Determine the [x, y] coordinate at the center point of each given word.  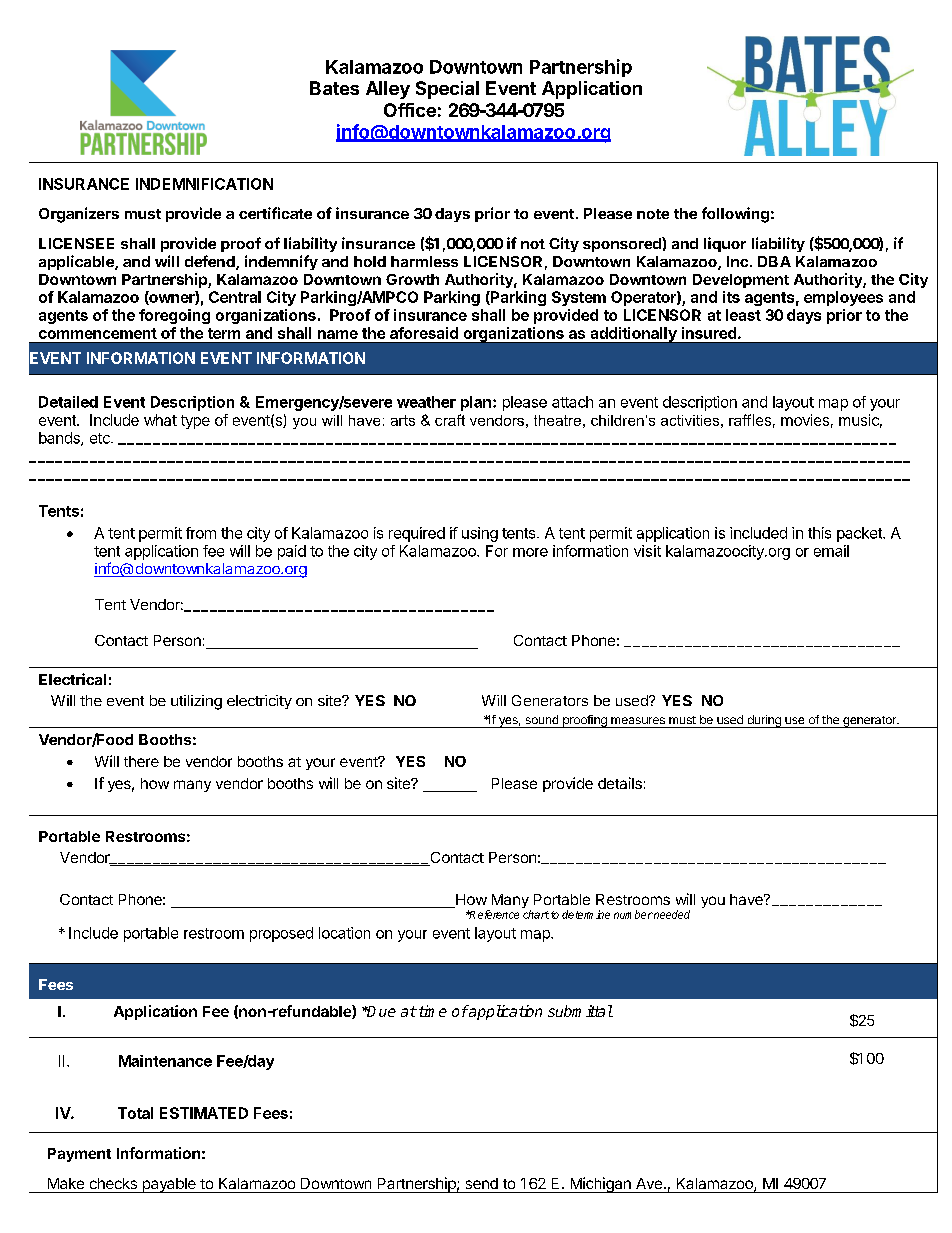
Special [447, 90]
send [482, 1183]
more [530, 552]
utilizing [196, 702]
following [735, 215]
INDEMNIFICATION [204, 184]
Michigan [600, 1185]
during [764, 721]
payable [169, 1185]
